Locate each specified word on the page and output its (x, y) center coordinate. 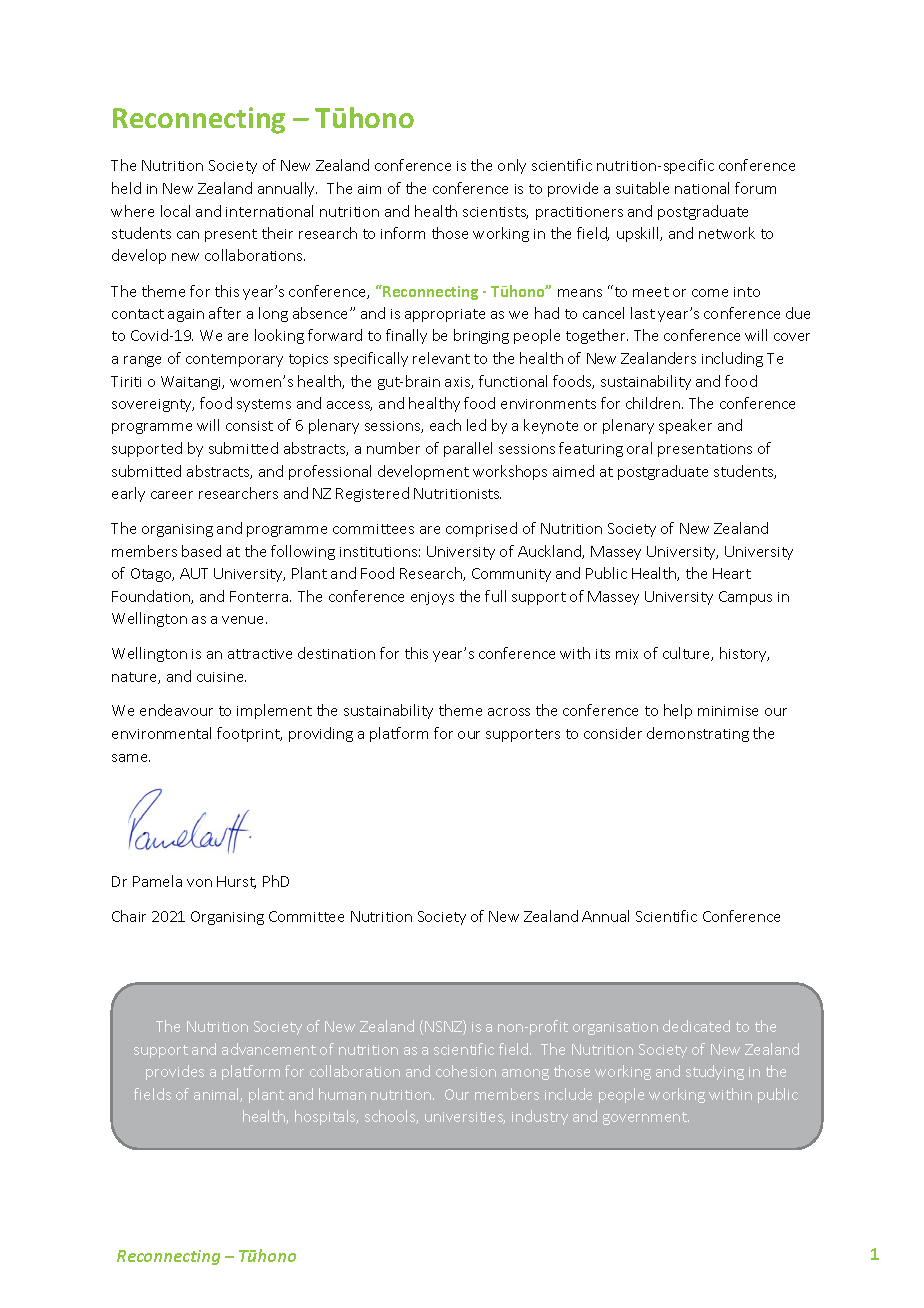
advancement (269, 1049)
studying (715, 1072)
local (175, 211)
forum (755, 188)
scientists (495, 213)
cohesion (466, 1071)
